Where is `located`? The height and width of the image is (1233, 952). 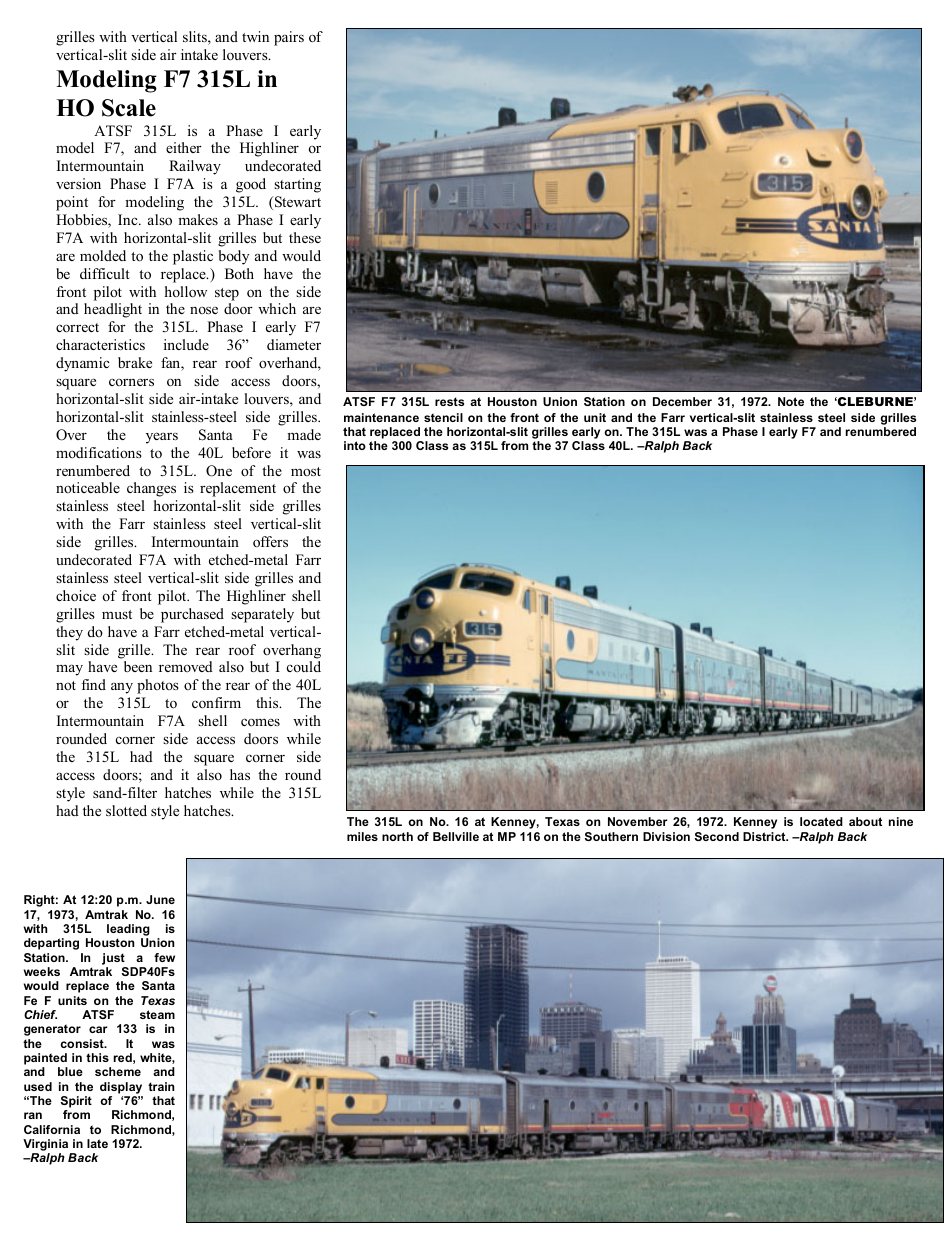 located is located at coordinates (821, 821).
